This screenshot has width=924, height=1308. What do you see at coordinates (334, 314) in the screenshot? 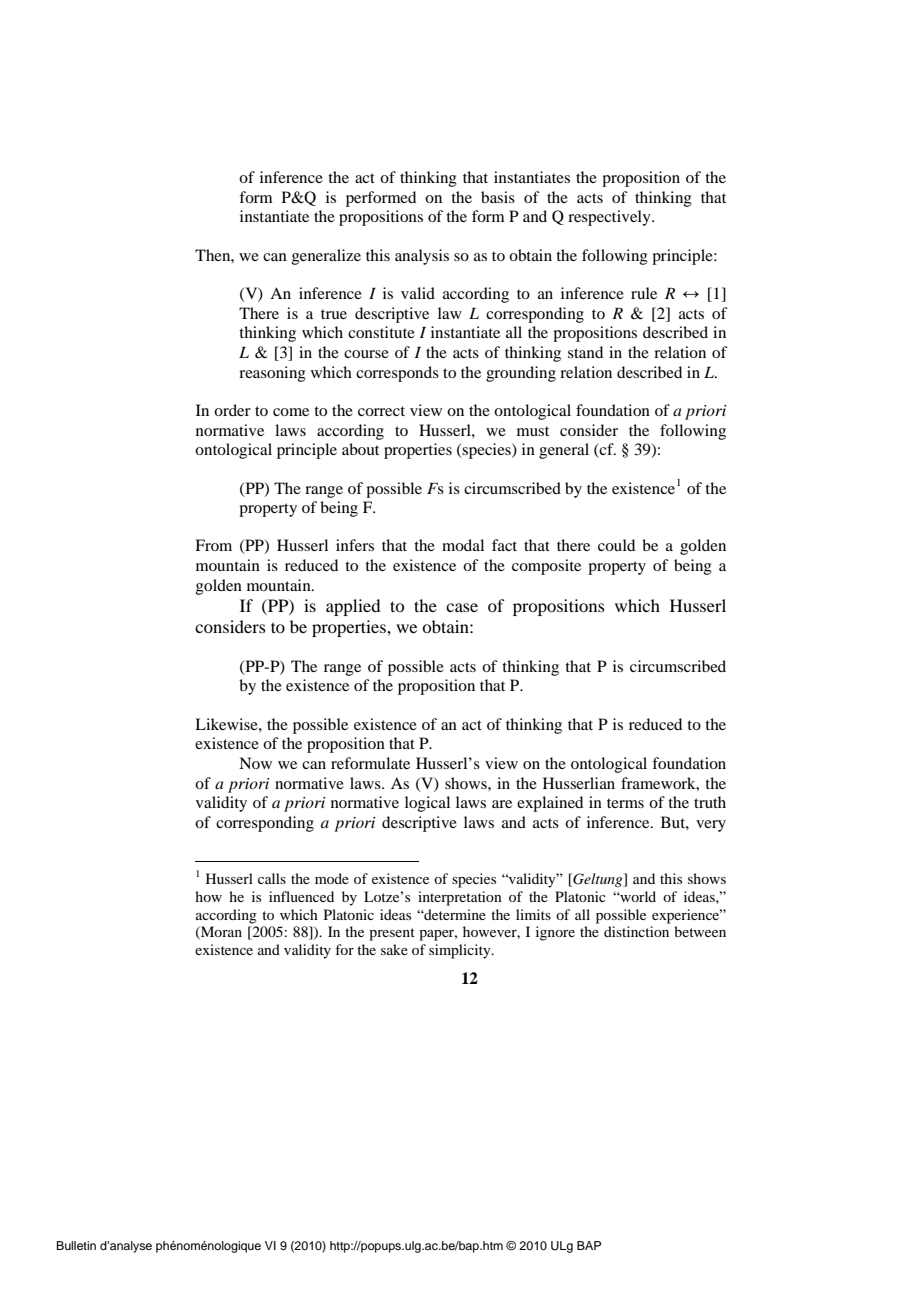
I see `true` at bounding box center [334, 314].
